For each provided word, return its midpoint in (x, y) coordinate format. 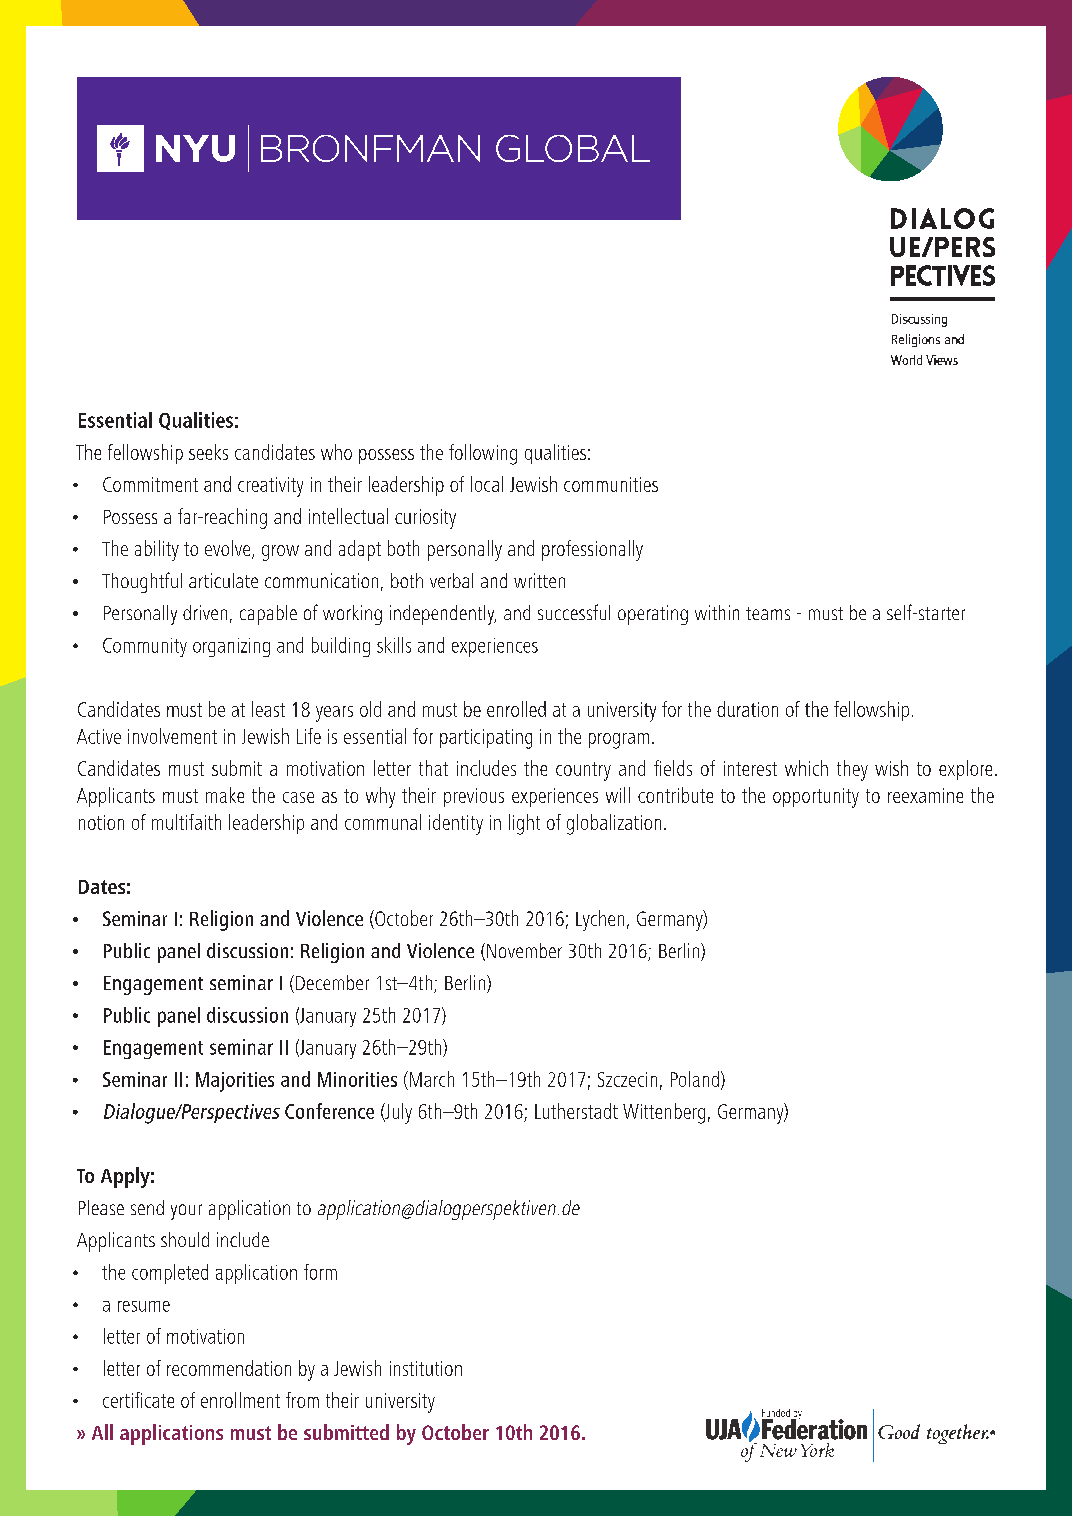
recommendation (229, 1368)
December (332, 982)
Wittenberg (664, 1113)
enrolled (516, 709)
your (186, 1212)
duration (747, 709)
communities (611, 484)
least (268, 709)
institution (426, 1368)
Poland (695, 1079)
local (487, 484)
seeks (208, 452)
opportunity (816, 798)
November (524, 950)
